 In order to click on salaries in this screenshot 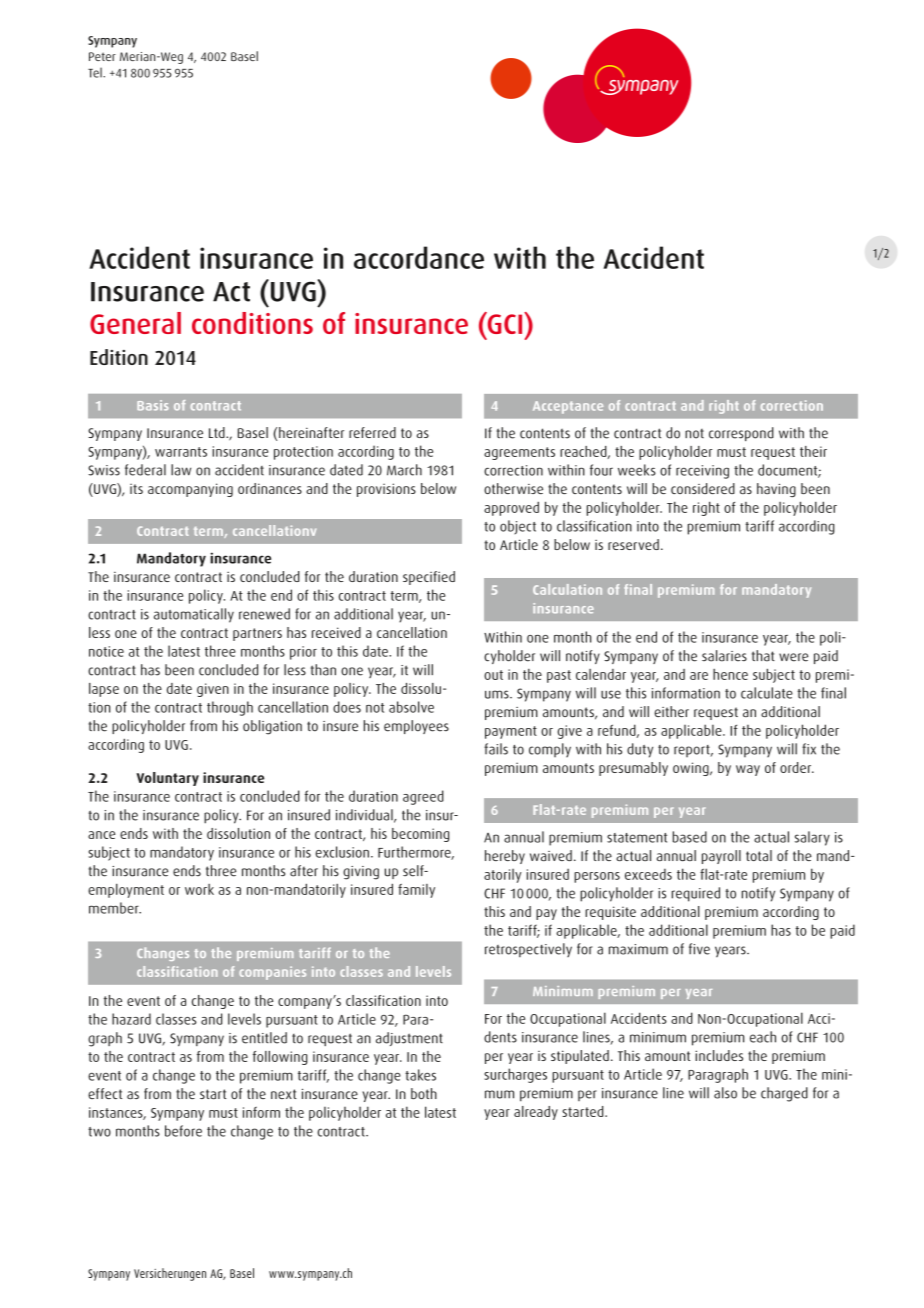, I will do `click(724, 656)`.
